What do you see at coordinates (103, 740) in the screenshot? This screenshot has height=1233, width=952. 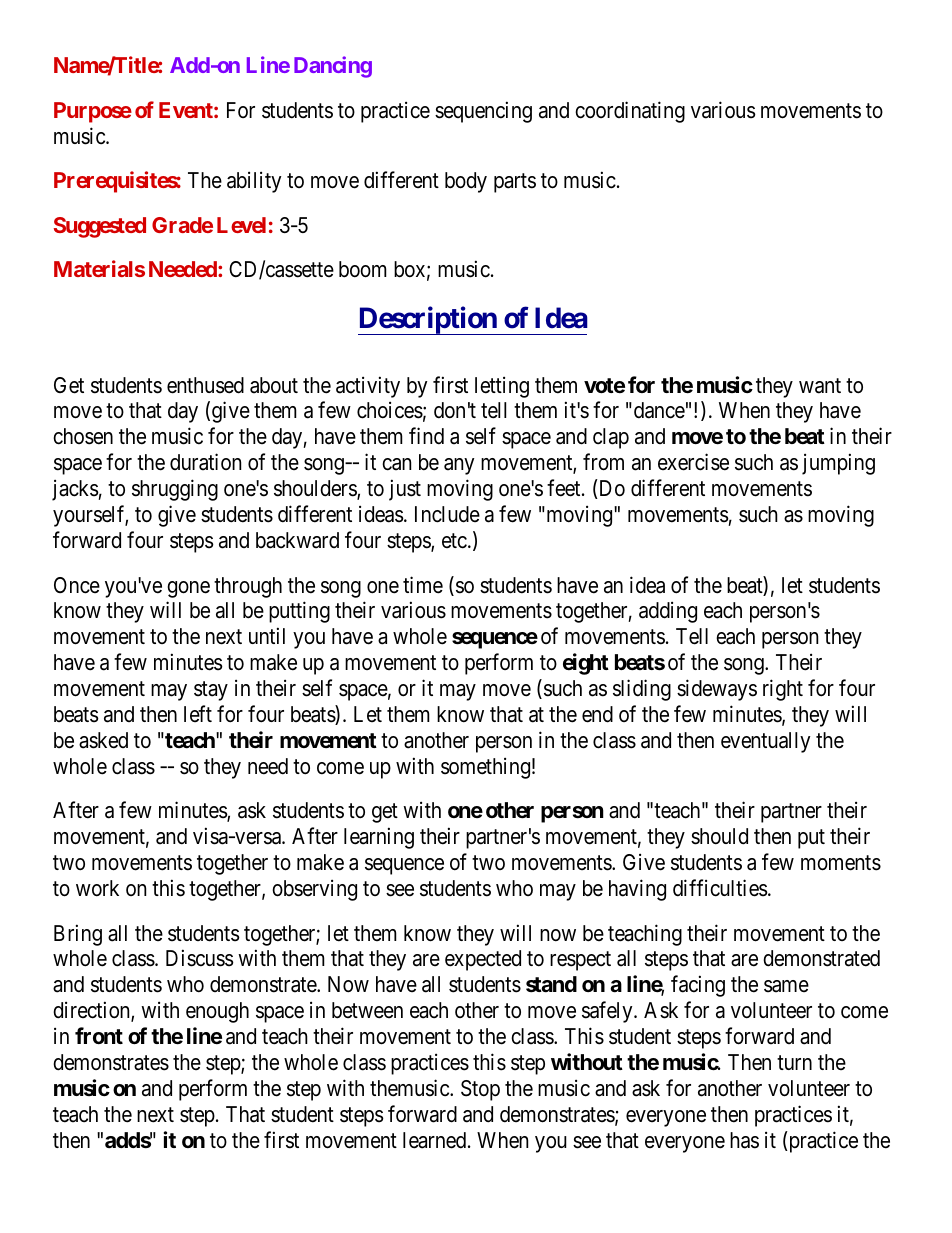 I see `asked` at bounding box center [103, 740].
